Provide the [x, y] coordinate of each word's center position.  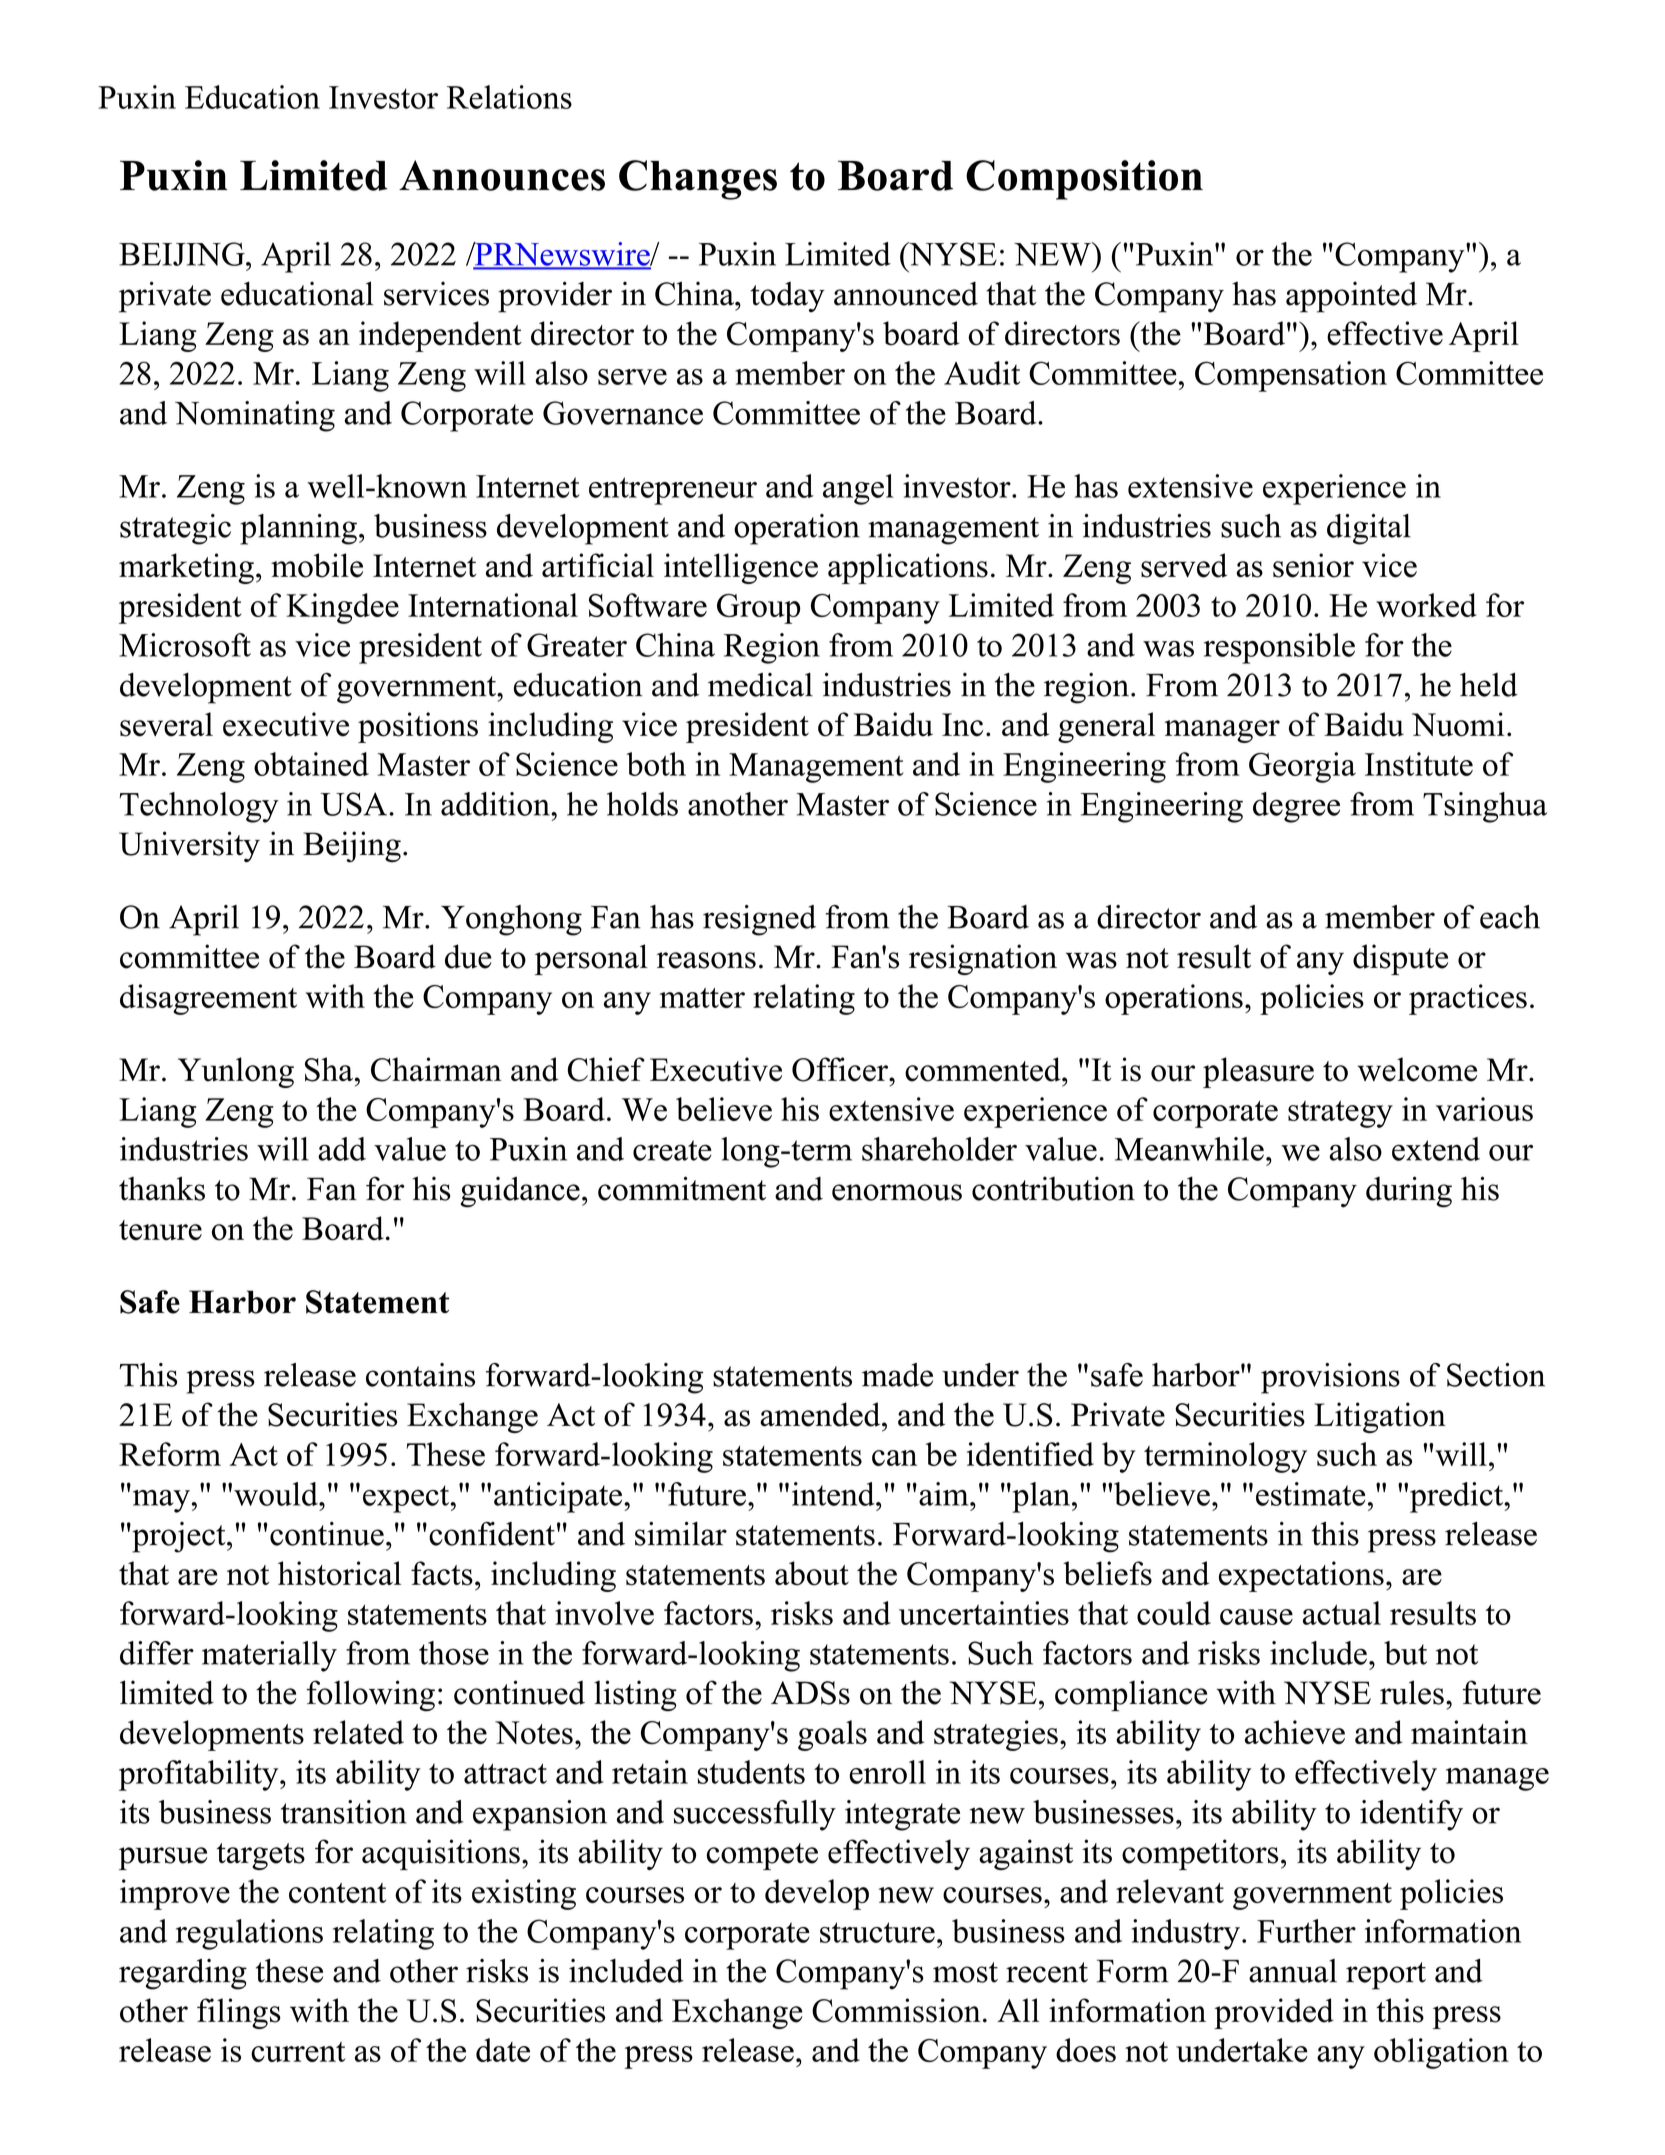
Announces [502, 175]
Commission [896, 2010]
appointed [1351, 297]
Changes [698, 180]
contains [420, 1375]
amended [821, 1414]
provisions [1330, 1378]
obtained [311, 764]
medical [760, 685]
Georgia [1302, 767]
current [298, 2052]
